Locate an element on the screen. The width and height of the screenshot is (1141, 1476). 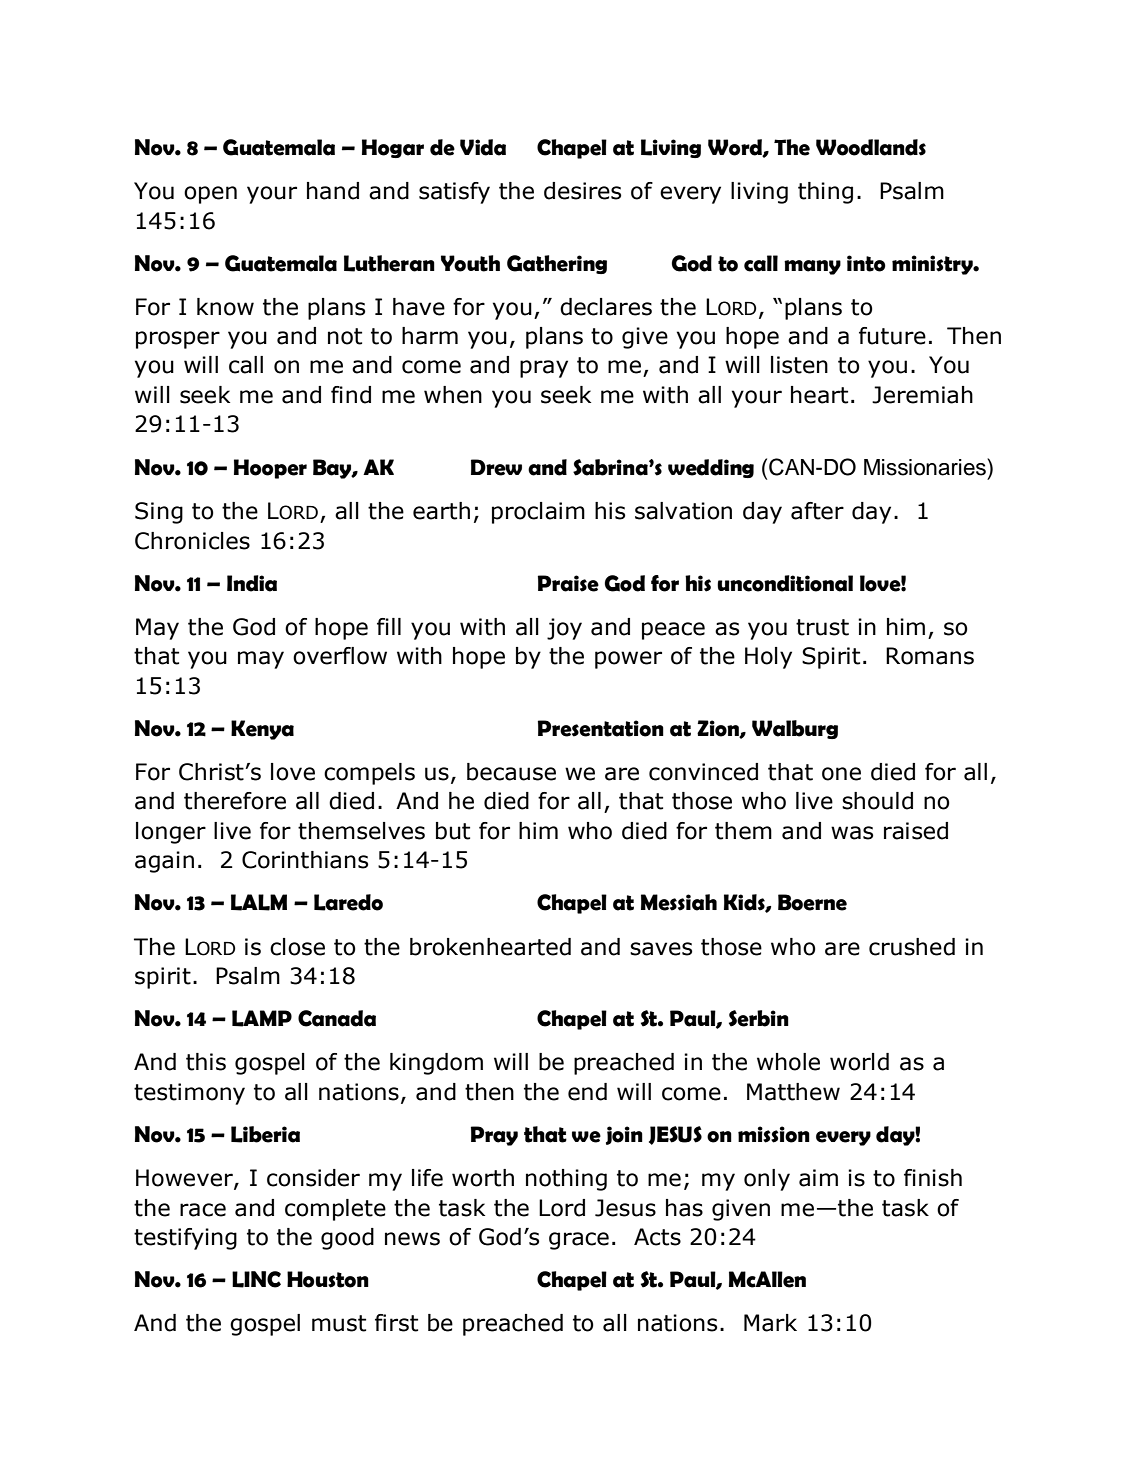
desires is located at coordinates (582, 191).
